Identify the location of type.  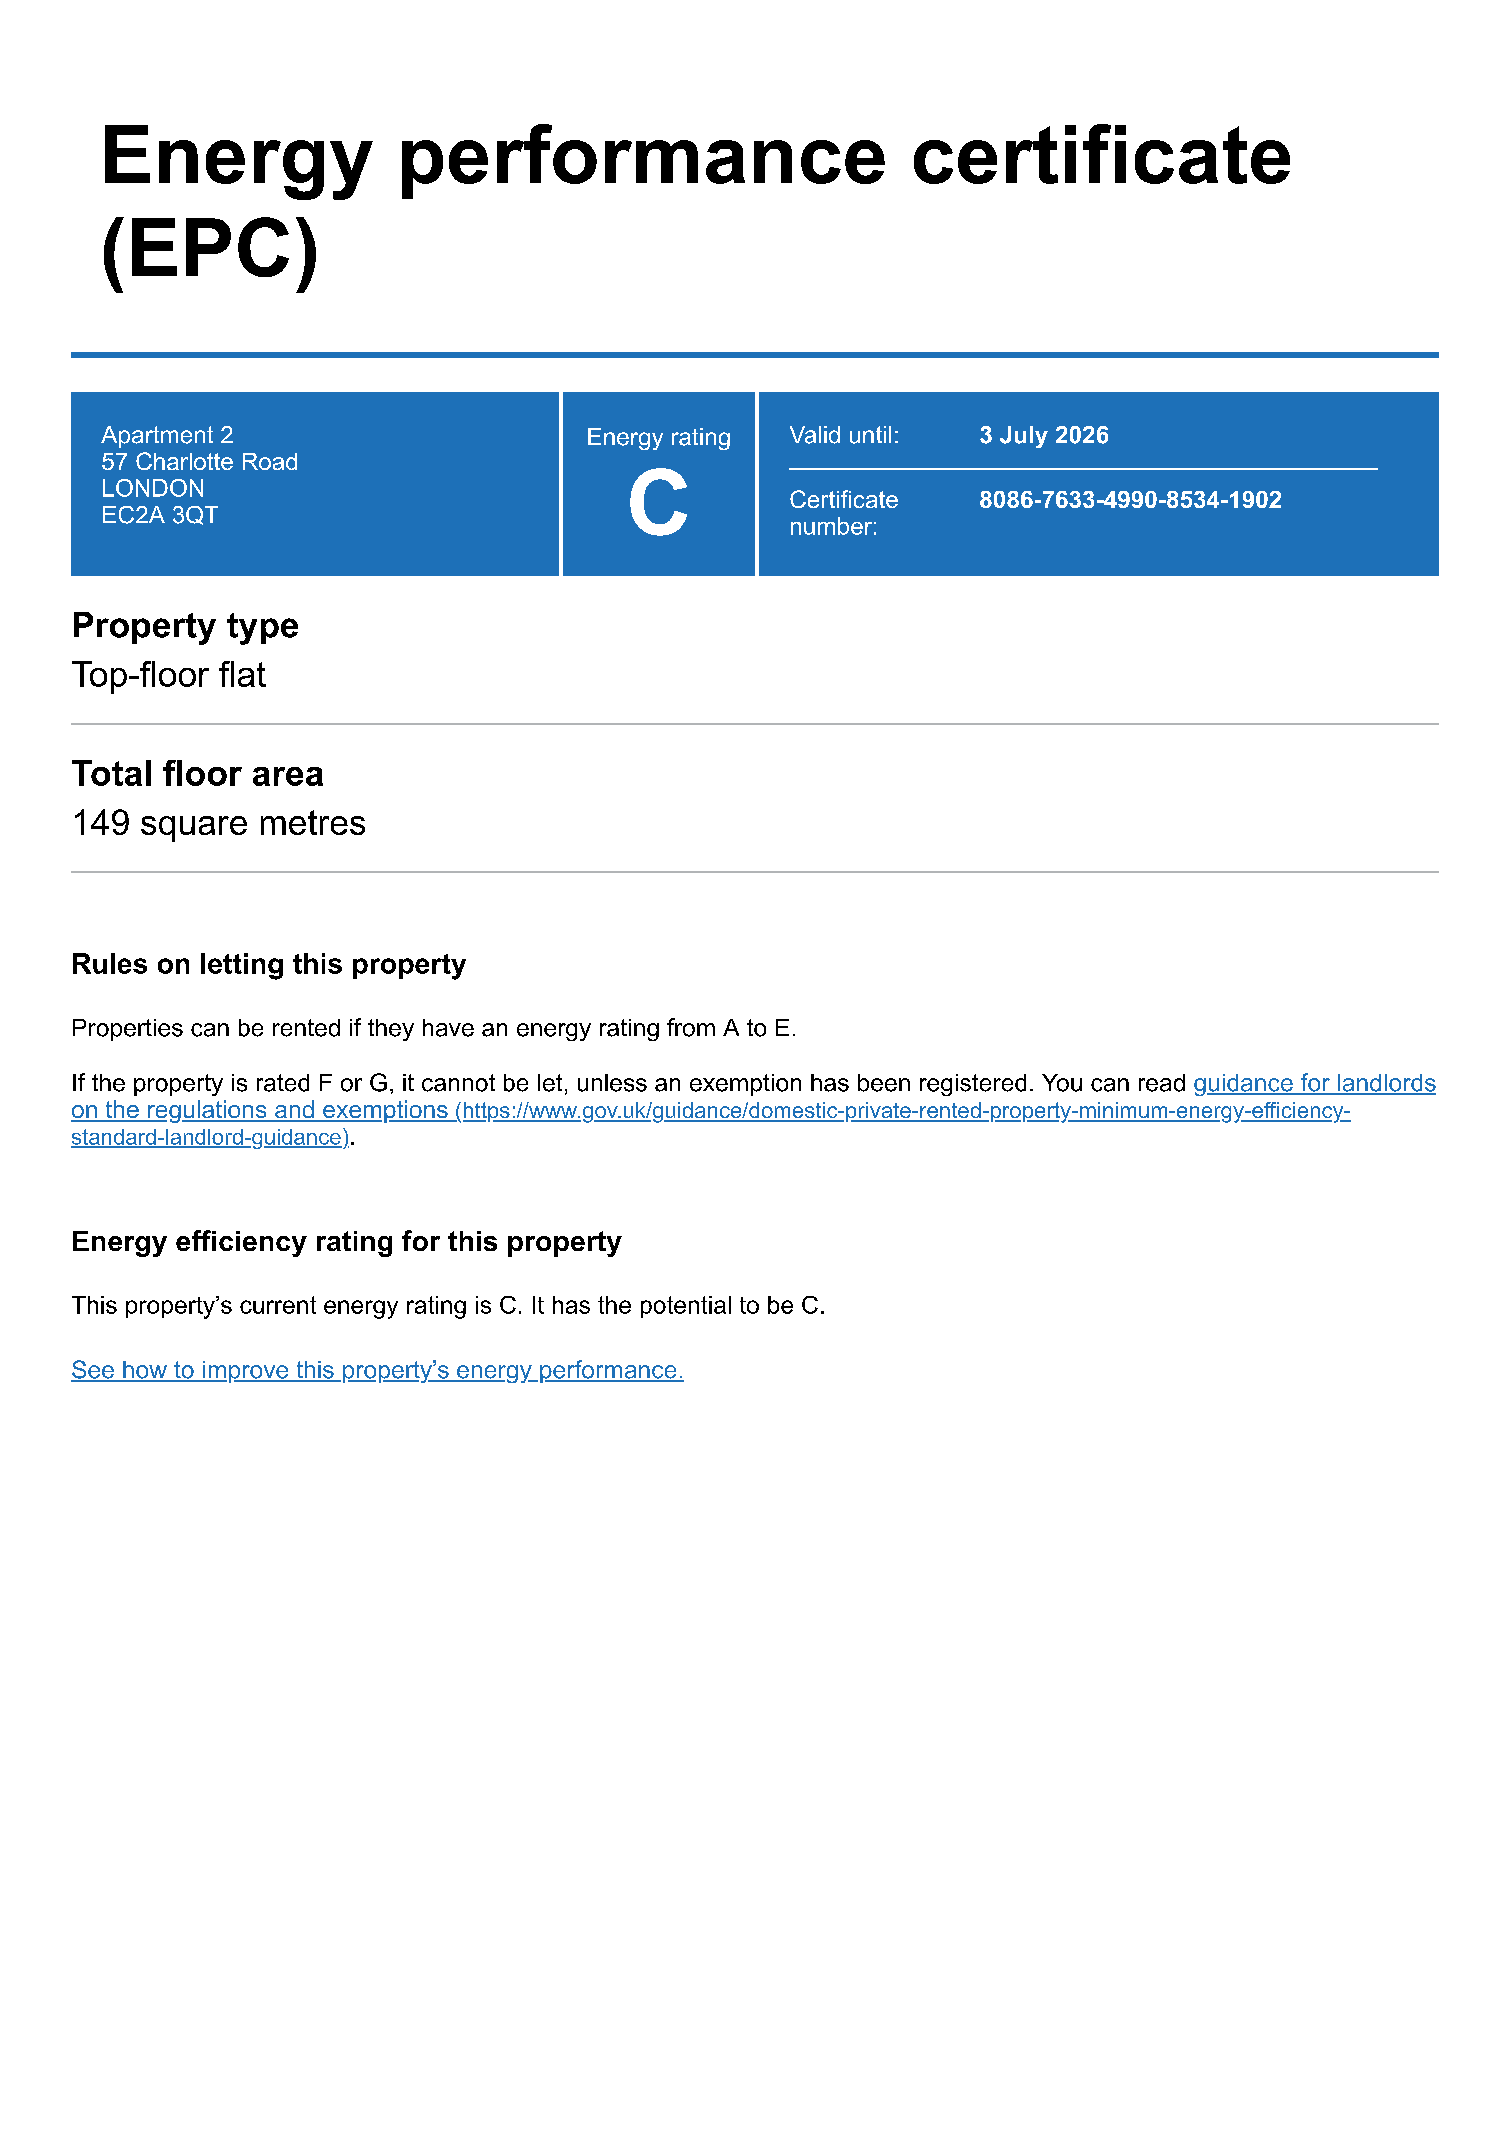
(262, 629).
